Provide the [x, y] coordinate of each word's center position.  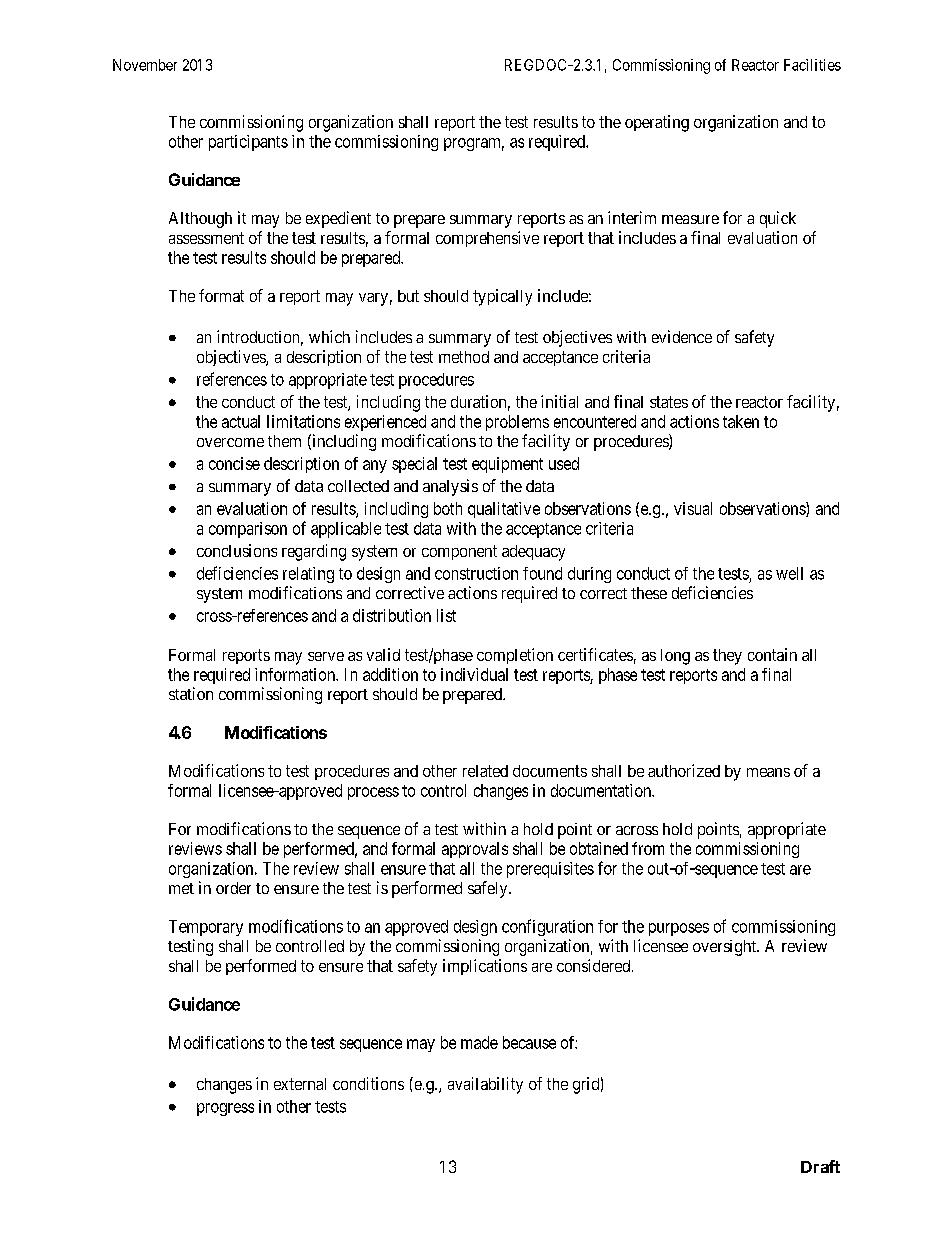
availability [485, 1085]
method [464, 357]
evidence [682, 336]
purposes [679, 929]
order [233, 888]
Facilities [812, 65]
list [446, 615]
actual [241, 421]
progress [225, 1109]
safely [489, 889]
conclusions [237, 550]
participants [248, 143]
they [727, 657]
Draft [820, 1166]
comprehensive [487, 239]
